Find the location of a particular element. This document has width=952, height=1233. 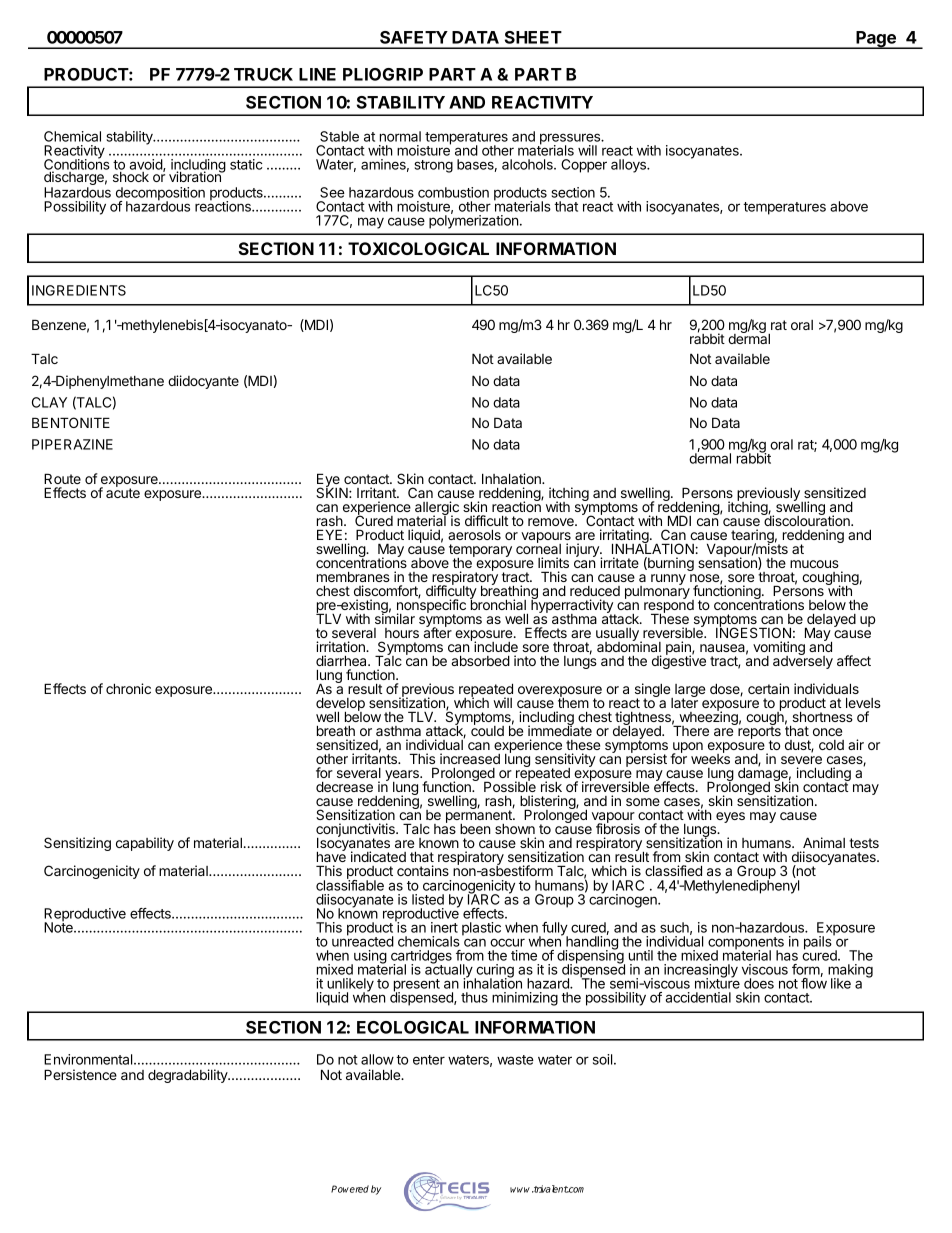

chronic is located at coordinates (128, 688).
